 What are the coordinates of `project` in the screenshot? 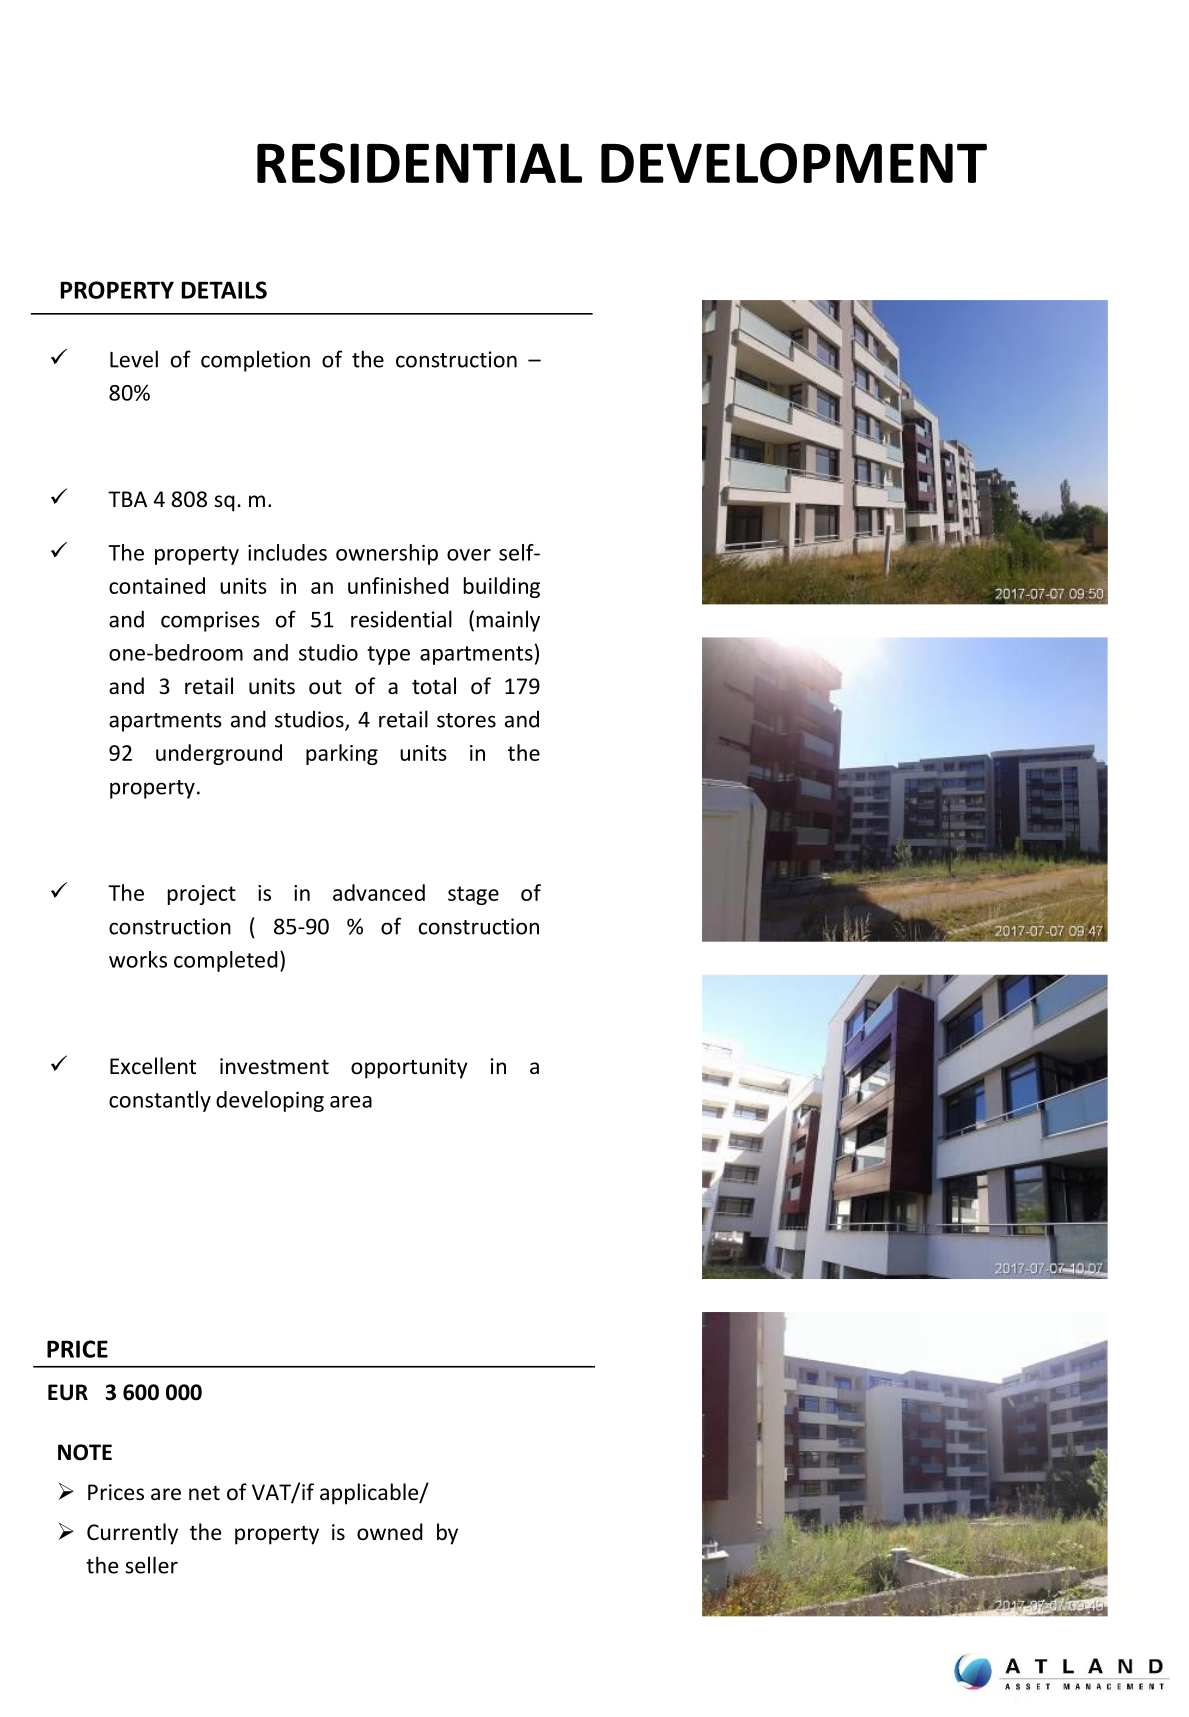 It's located at (202, 895).
